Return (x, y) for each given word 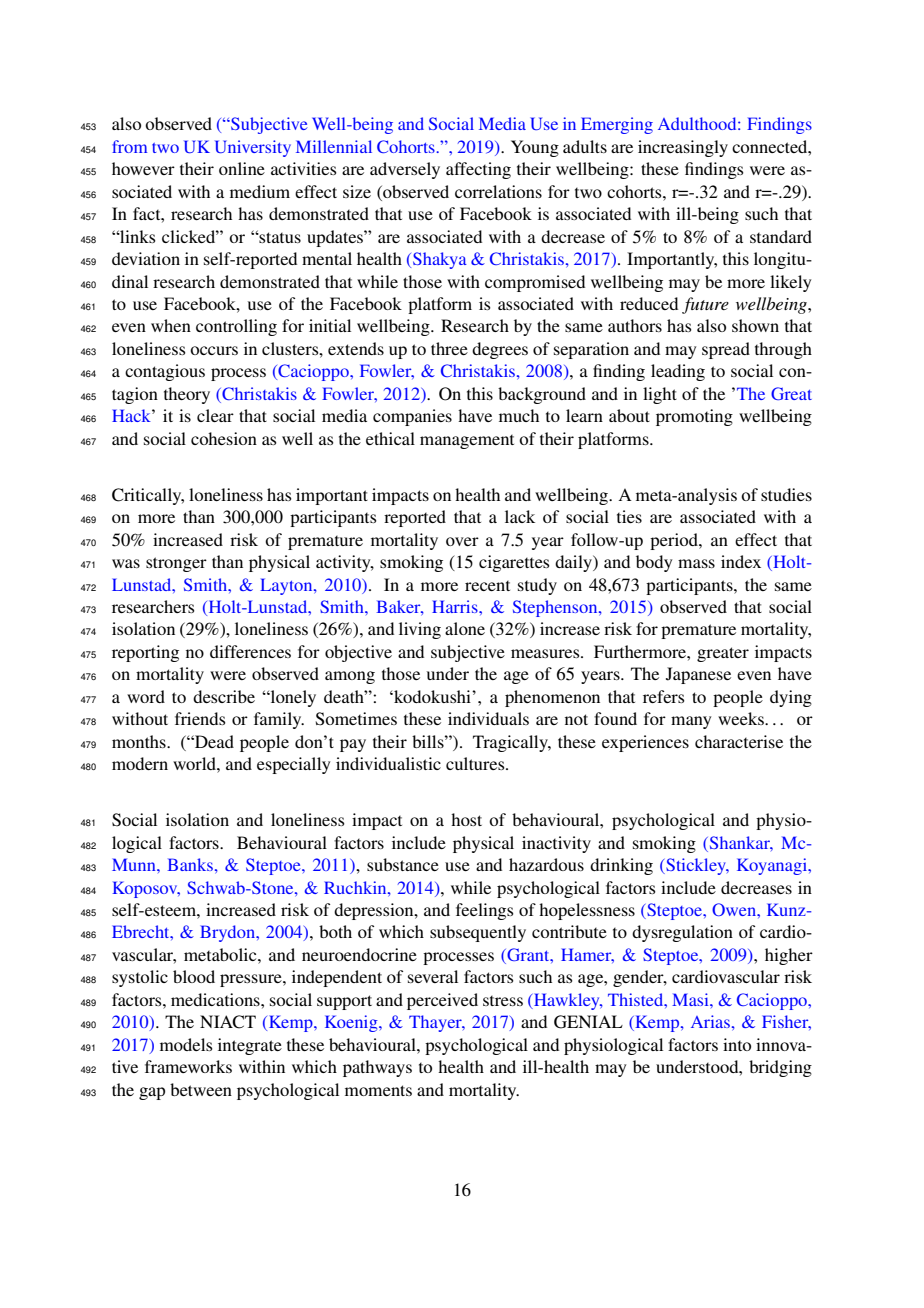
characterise (739, 741)
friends (200, 718)
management (467, 442)
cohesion (224, 438)
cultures (476, 763)
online (242, 168)
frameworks (188, 1066)
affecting (478, 170)
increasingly (683, 148)
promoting (694, 417)
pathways (377, 1068)
